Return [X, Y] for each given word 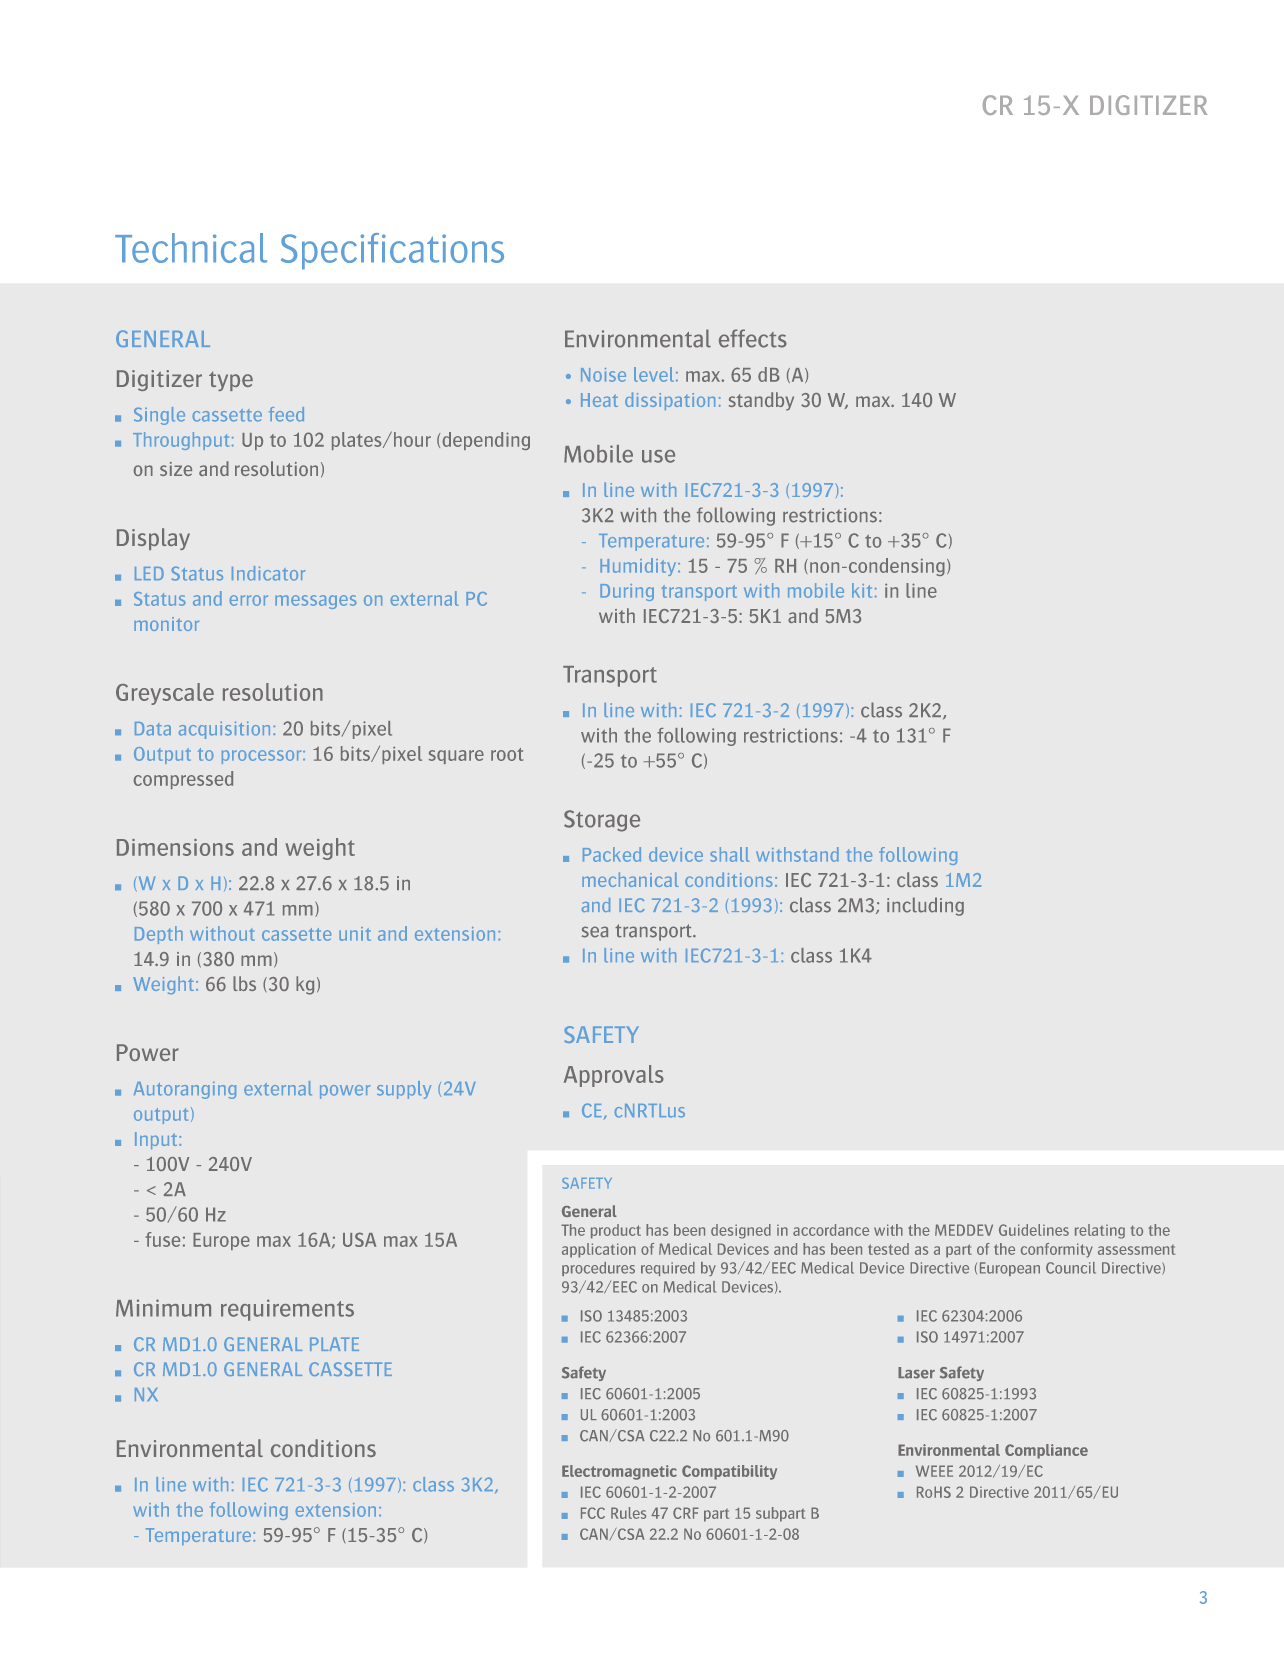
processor [263, 757]
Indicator [268, 573]
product [616, 1231]
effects [753, 338]
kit [862, 590]
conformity [1057, 1250]
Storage [602, 821]
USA [359, 1239]
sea [595, 932]
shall [729, 854]
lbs [244, 983]
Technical [191, 248]
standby [761, 401]
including [925, 906]
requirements [287, 1310]
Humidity [639, 567]
